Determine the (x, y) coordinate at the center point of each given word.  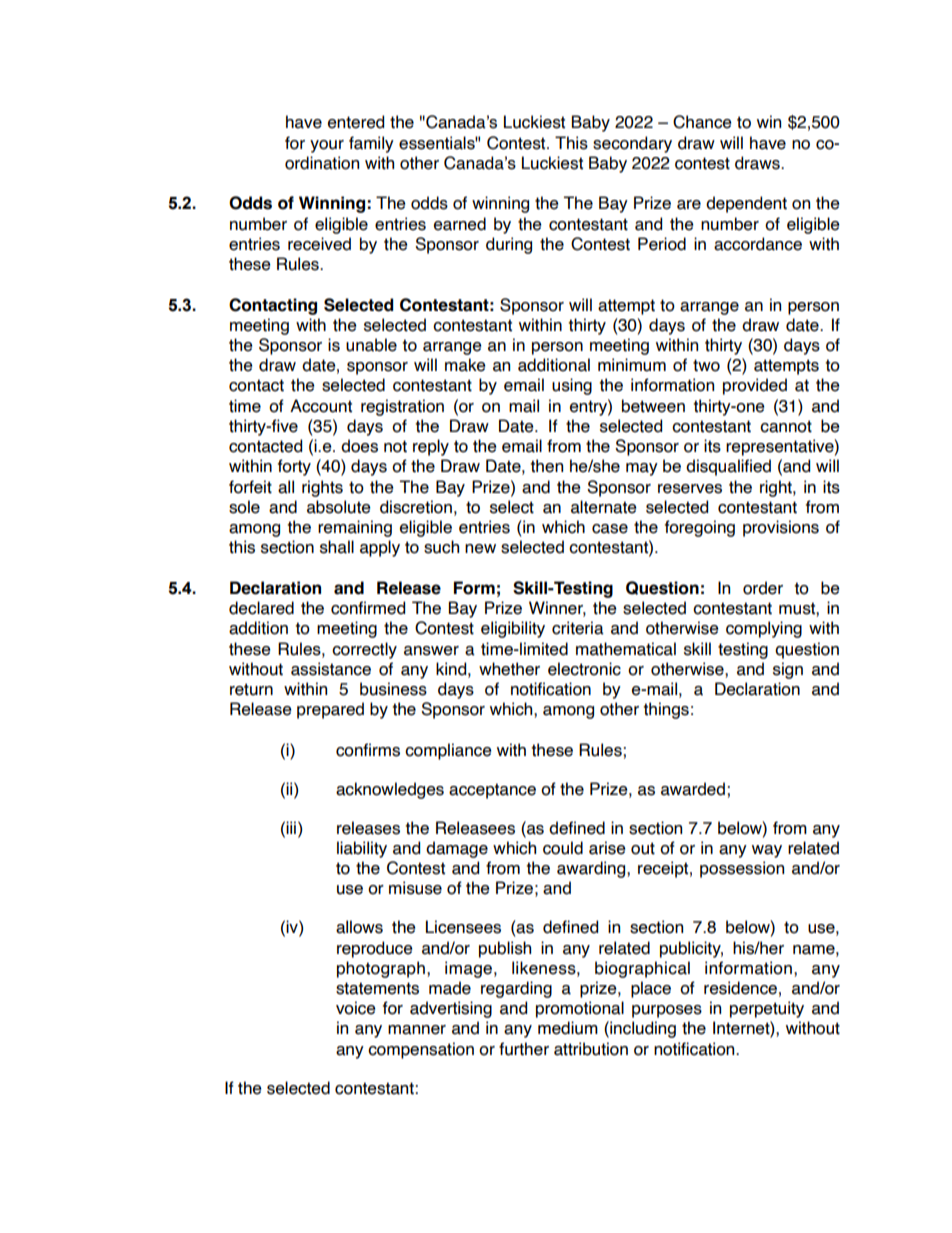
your (327, 146)
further (524, 1049)
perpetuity (767, 1009)
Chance (702, 122)
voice (356, 1008)
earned (460, 224)
